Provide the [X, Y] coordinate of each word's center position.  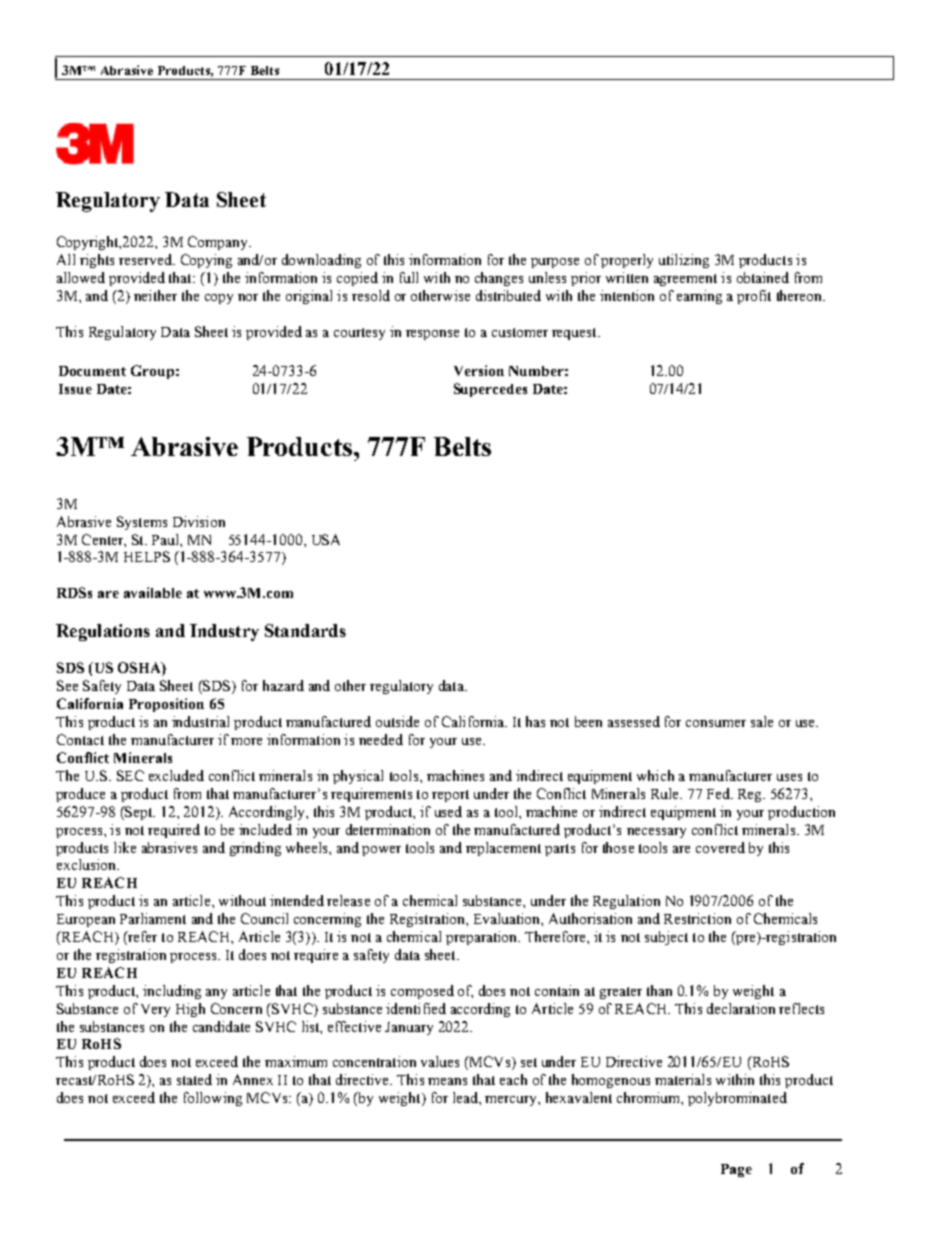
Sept [139, 813]
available [153, 592]
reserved [146, 259]
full [409, 277]
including [172, 992]
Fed [719, 793]
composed [422, 992]
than [659, 990]
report [450, 796]
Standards [305, 630]
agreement [685, 280]
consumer [716, 723]
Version [479, 370]
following [213, 1099]
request [575, 334]
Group [152, 372]
